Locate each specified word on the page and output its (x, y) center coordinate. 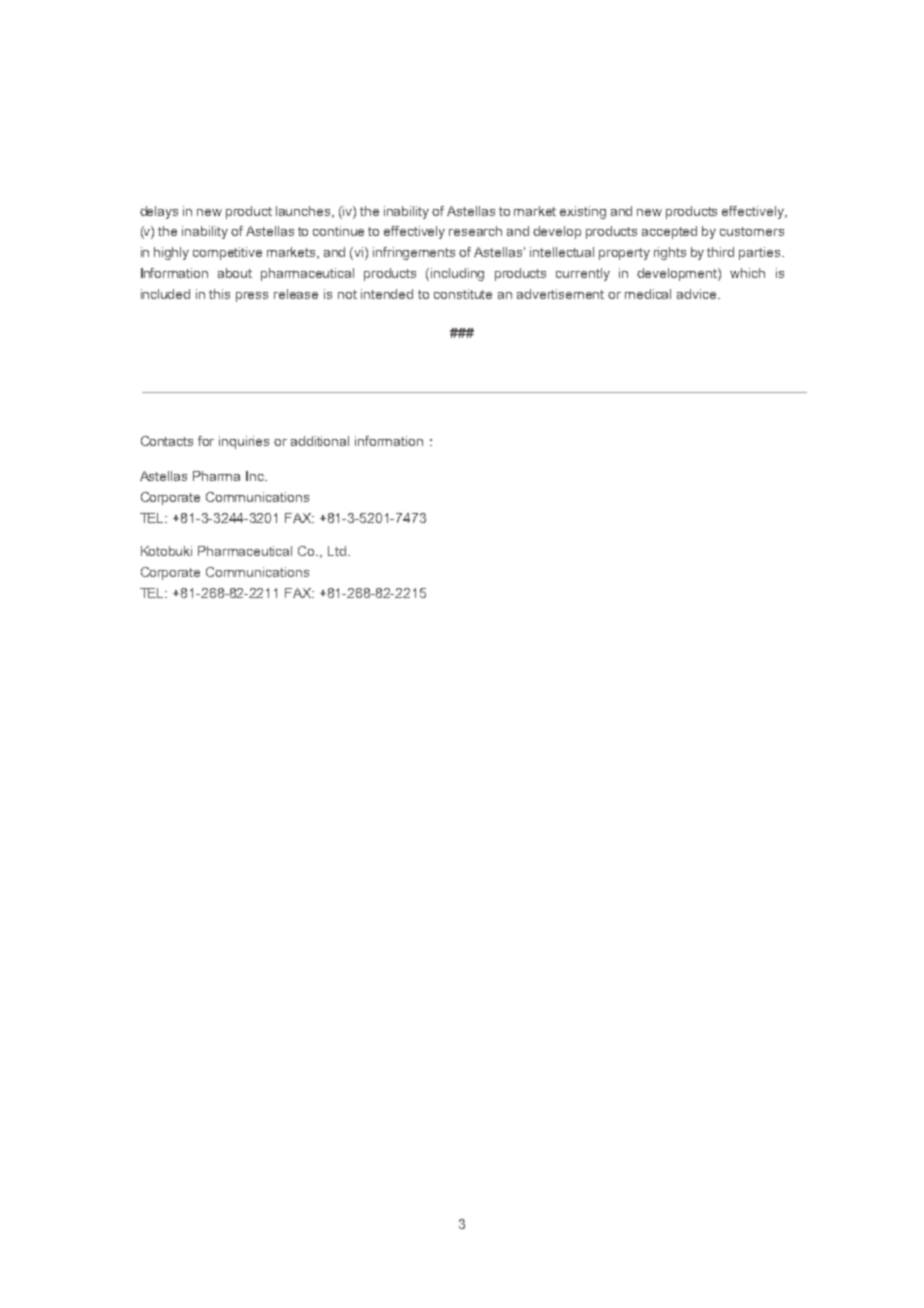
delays (159, 212)
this (219, 294)
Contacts (167, 441)
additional (320, 441)
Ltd (338, 551)
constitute (463, 294)
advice (698, 294)
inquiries (244, 442)
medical (648, 294)
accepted (669, 232)
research (475, 231)
